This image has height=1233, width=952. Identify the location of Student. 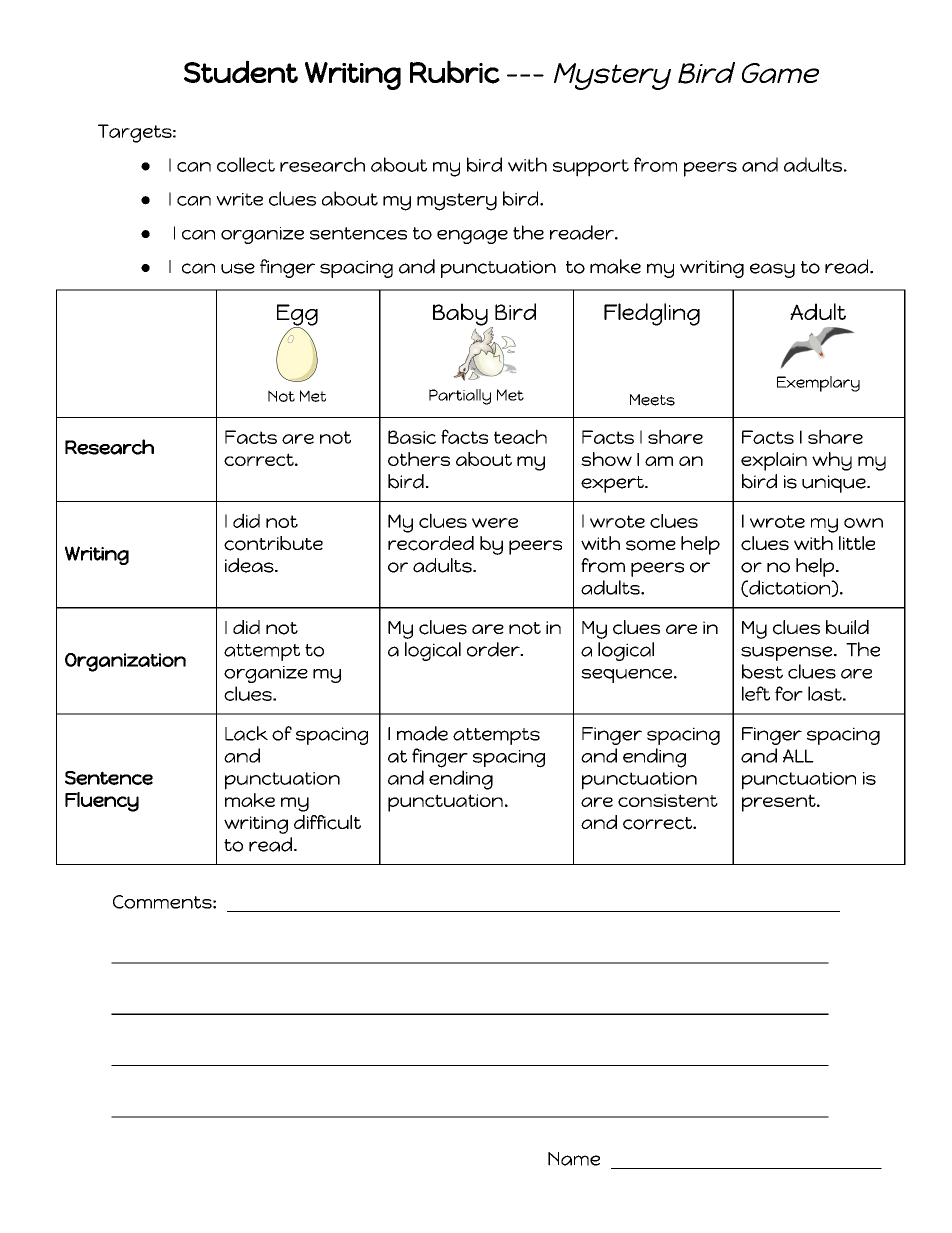
(241, 71).
